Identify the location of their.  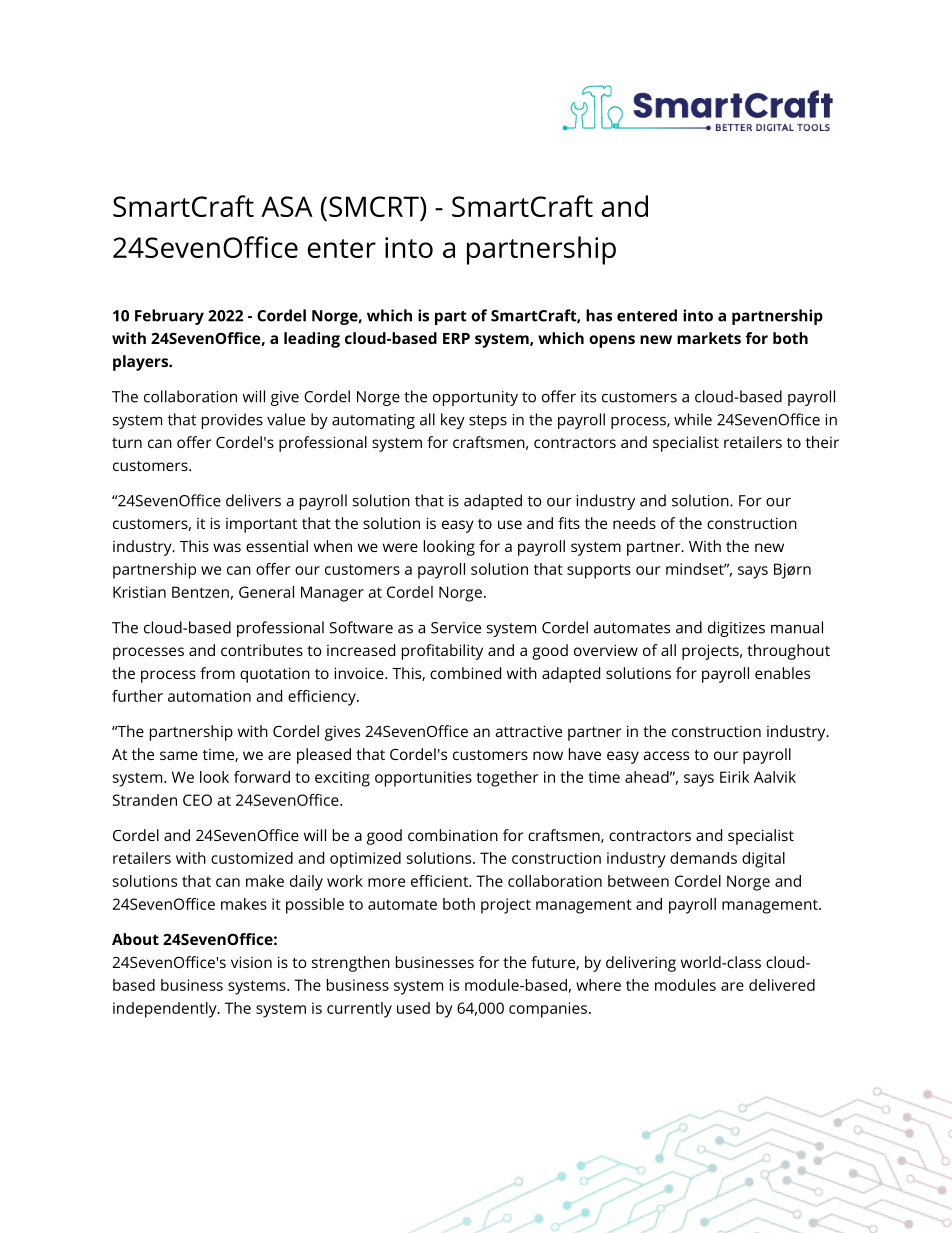
(822, 442).
